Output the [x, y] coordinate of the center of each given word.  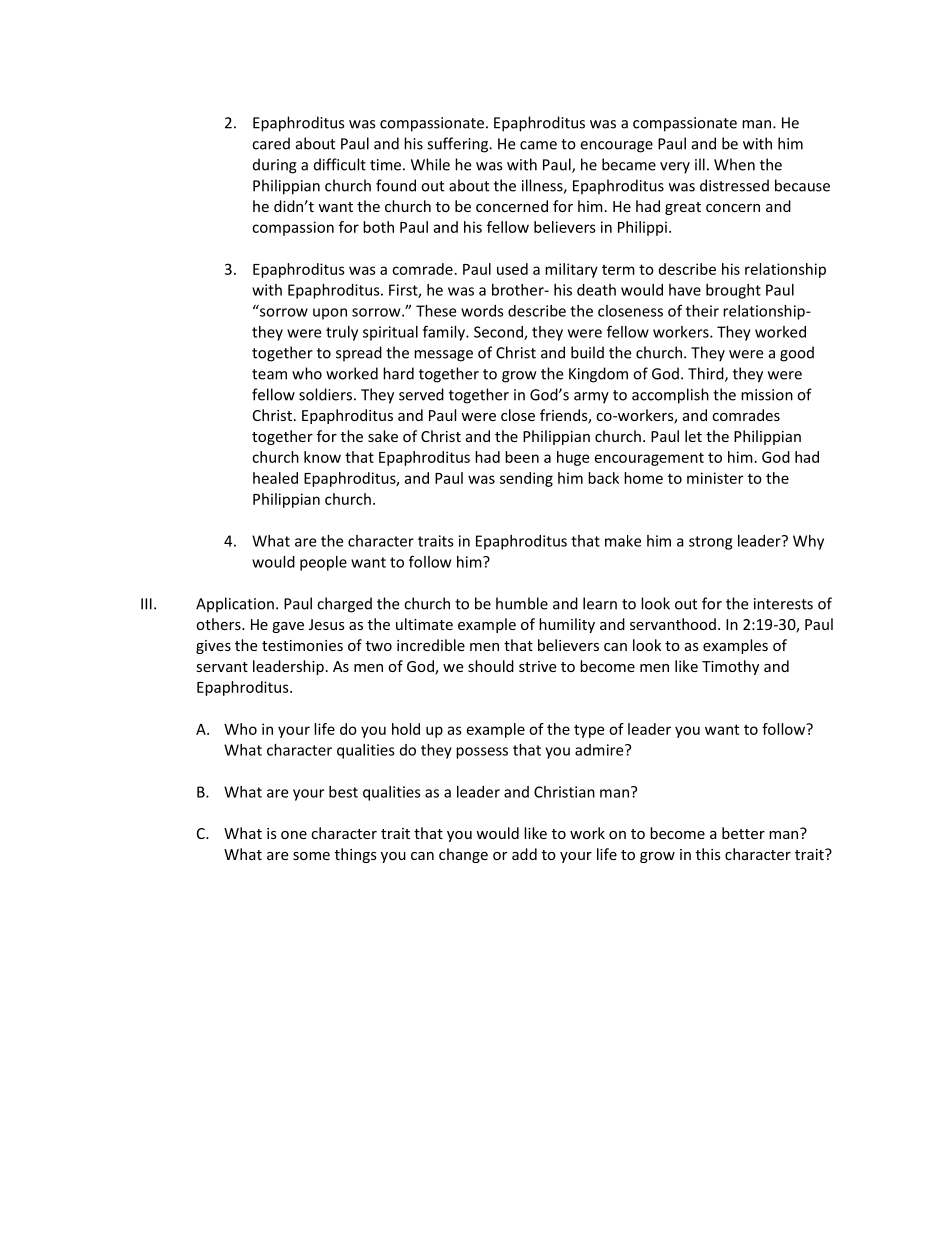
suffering [459, 145]
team [269, 374]
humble [522, 603]
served [421, 394]
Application [235, 605]
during [275, 166]
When [734, 164]
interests [783, 604]
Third [707, 374]
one [294, 835]
